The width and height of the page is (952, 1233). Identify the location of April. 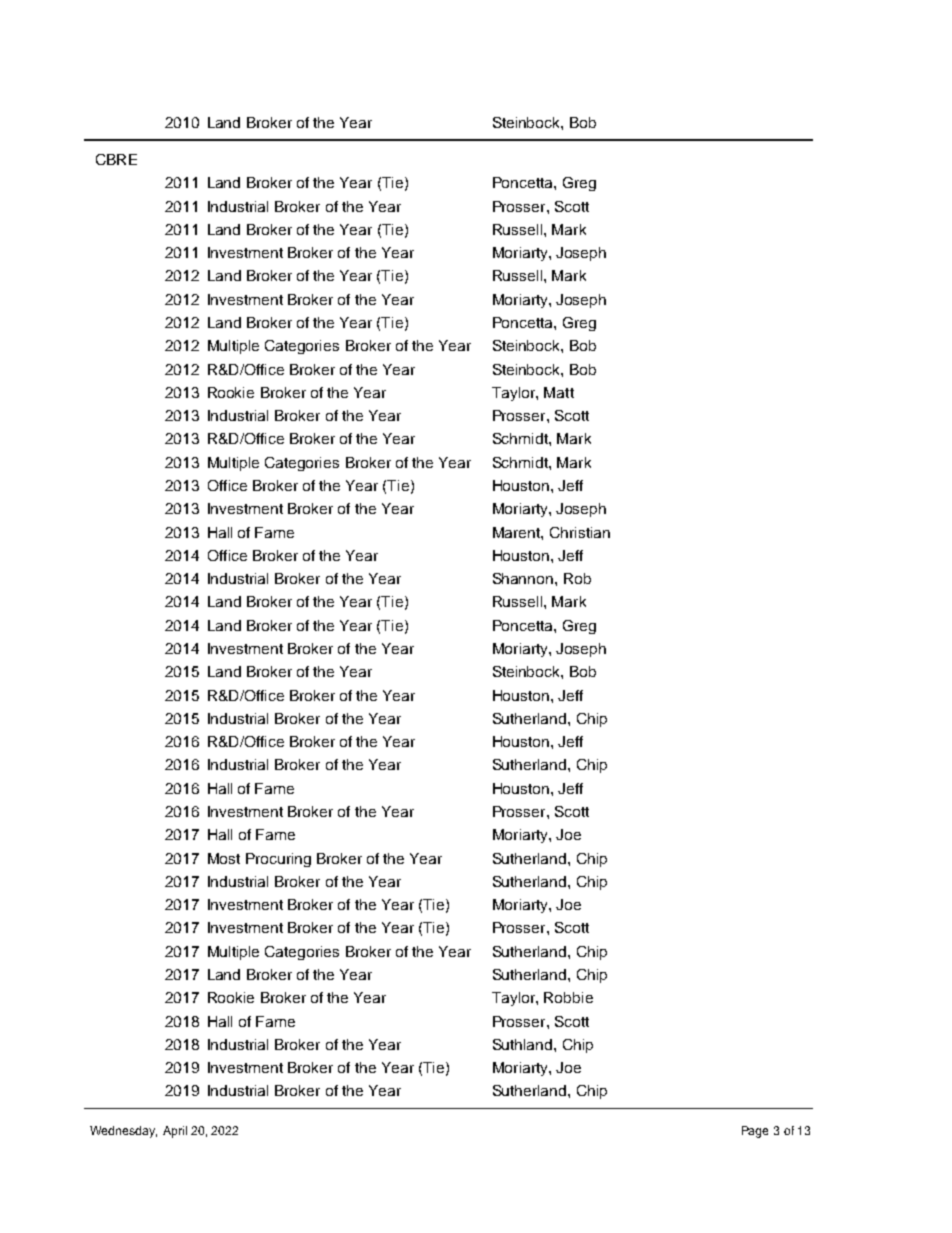
(175, 1132).
